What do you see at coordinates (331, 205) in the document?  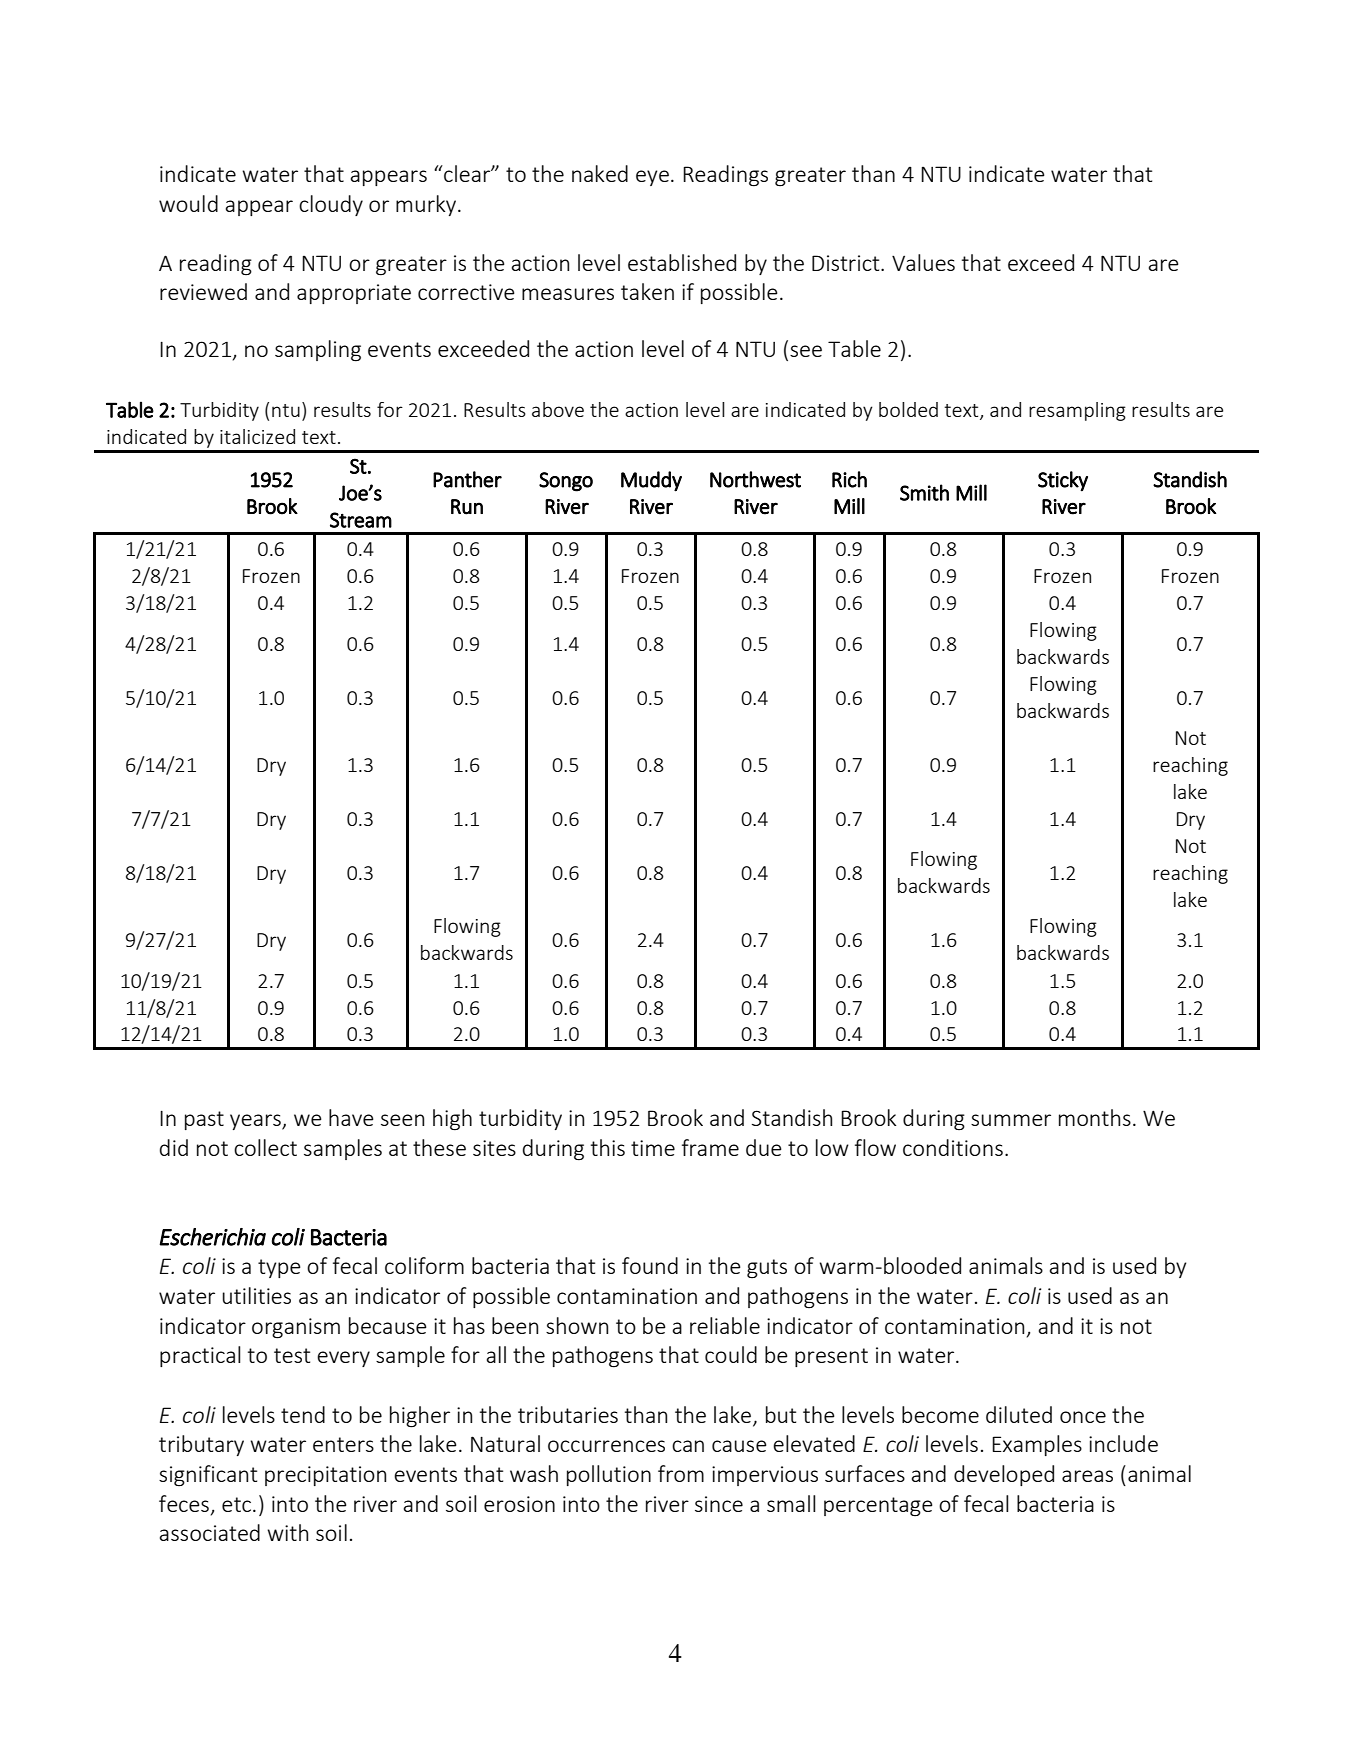 I see `cloudy` at bounding box center [331, 205].
